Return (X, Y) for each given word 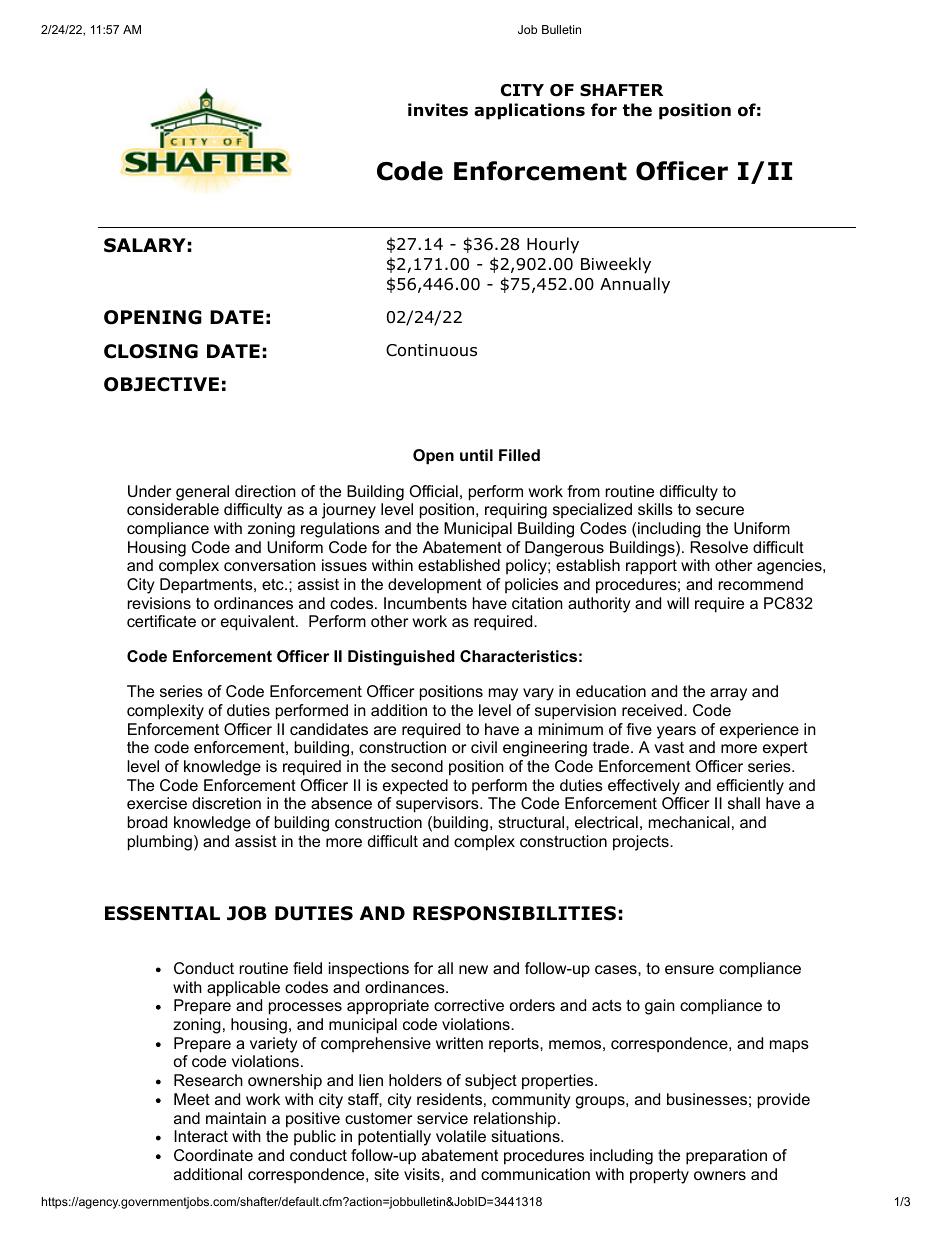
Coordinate (213, 1155)
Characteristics (518, 656)
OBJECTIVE (161, 384)
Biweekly (616, 265)
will (678, 603)
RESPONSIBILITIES (514, 913)
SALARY (145, 245)
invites (438, 110)
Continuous (431, 350)
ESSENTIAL (162, 913)
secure (720, 510)
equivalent (259, 623)
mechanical (689, 822)
